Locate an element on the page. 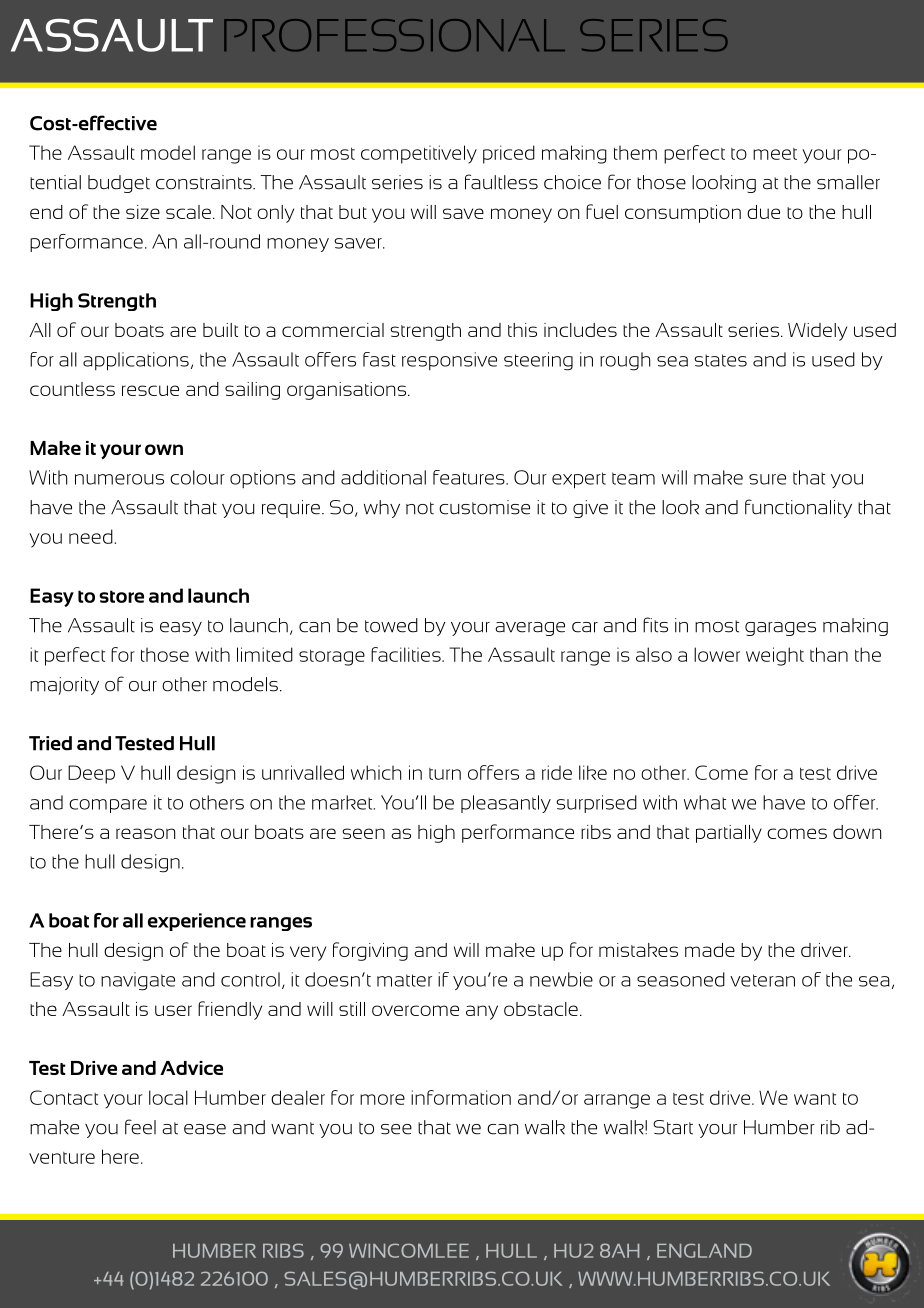  facilities is located at coordinates (407, 654).
